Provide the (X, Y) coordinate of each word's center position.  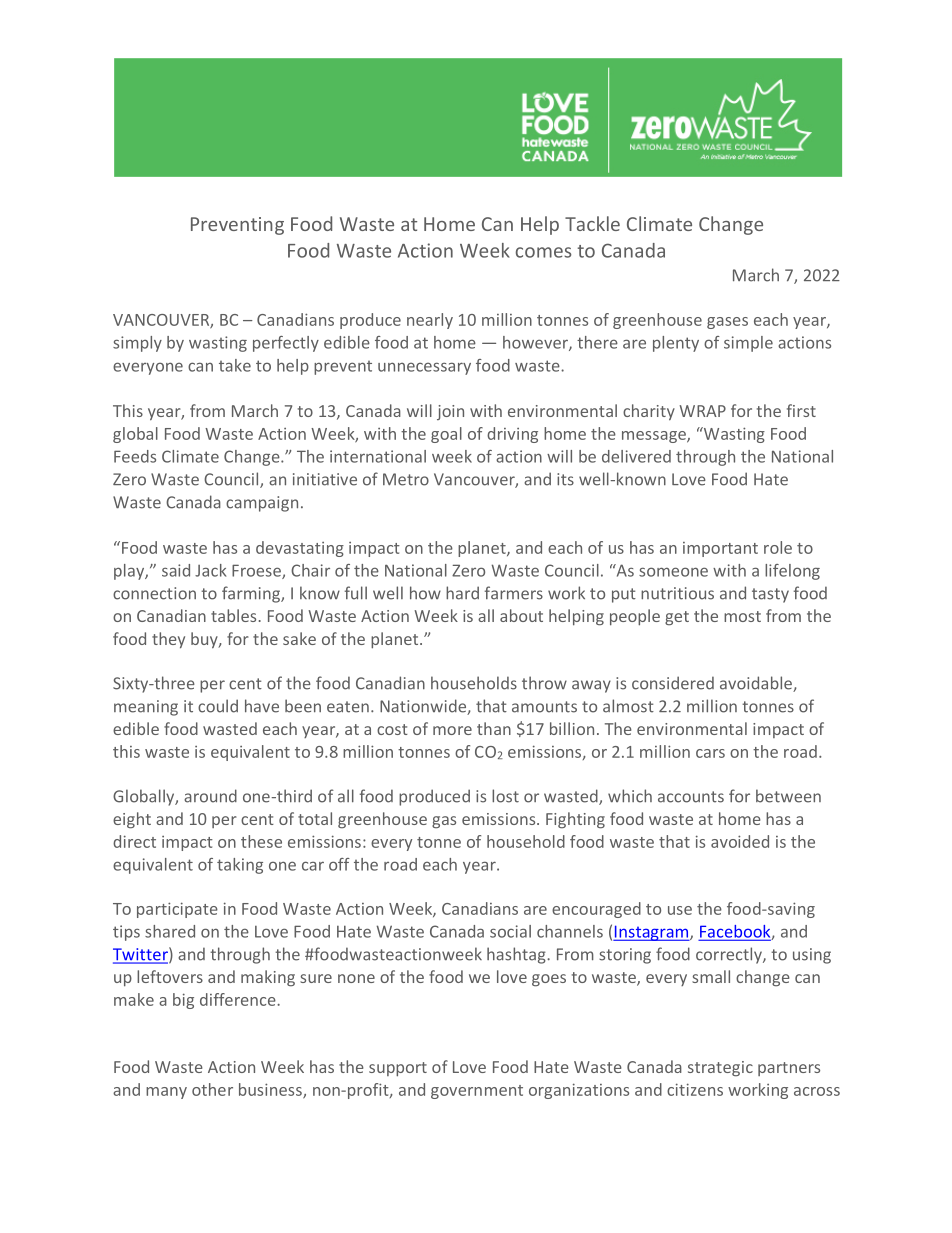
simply (137, 344)
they (168, 640)
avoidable (757, 684)
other (212, 1089)
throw (544, 683)
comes (543, 252)
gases (727, 323)
